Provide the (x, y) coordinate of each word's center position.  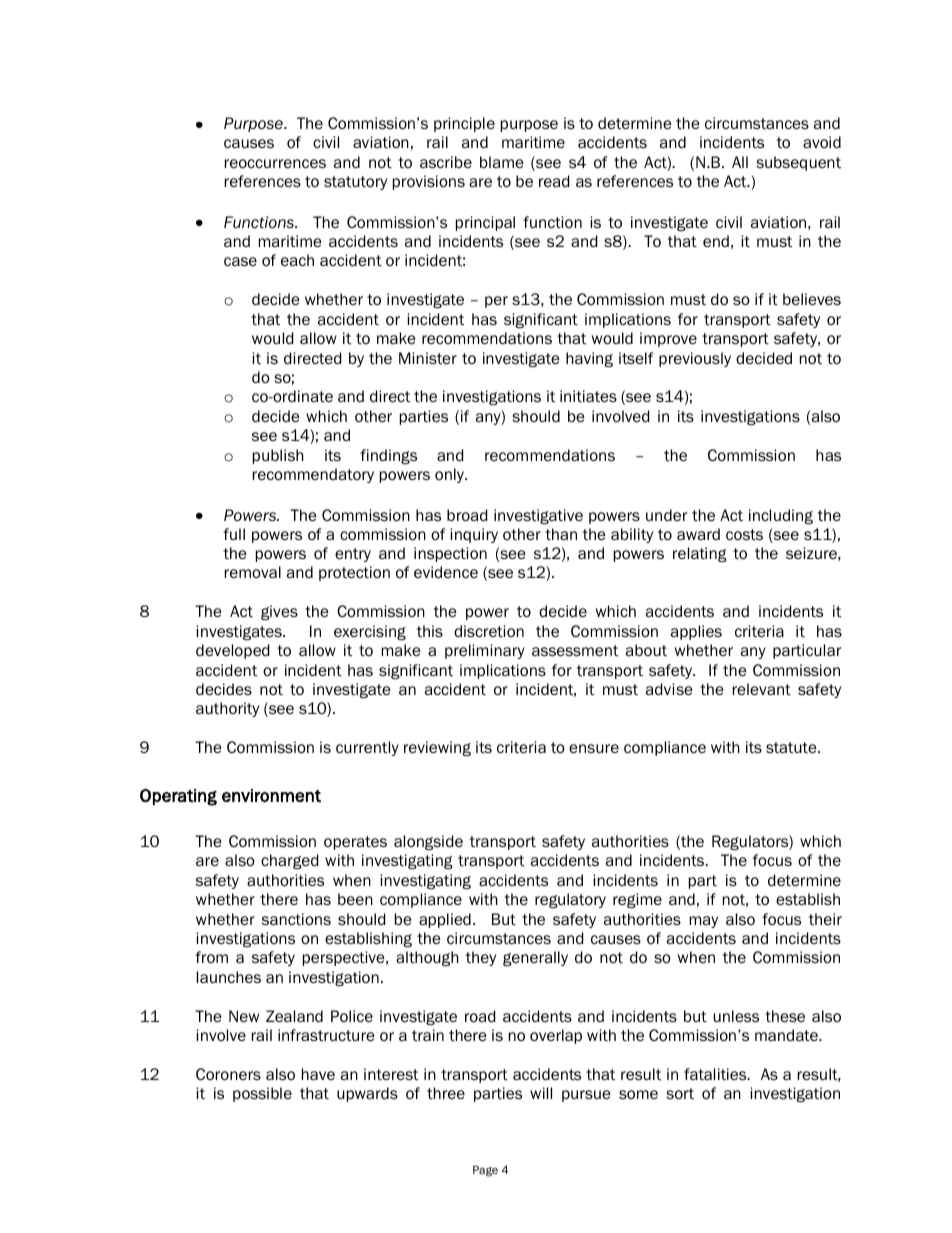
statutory (355, 183)
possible (262, 1094)
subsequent (798, 163)
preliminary (485, 651)
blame (502, 162)
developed (232, 651)
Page (485, 1171)
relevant (762, 689)
